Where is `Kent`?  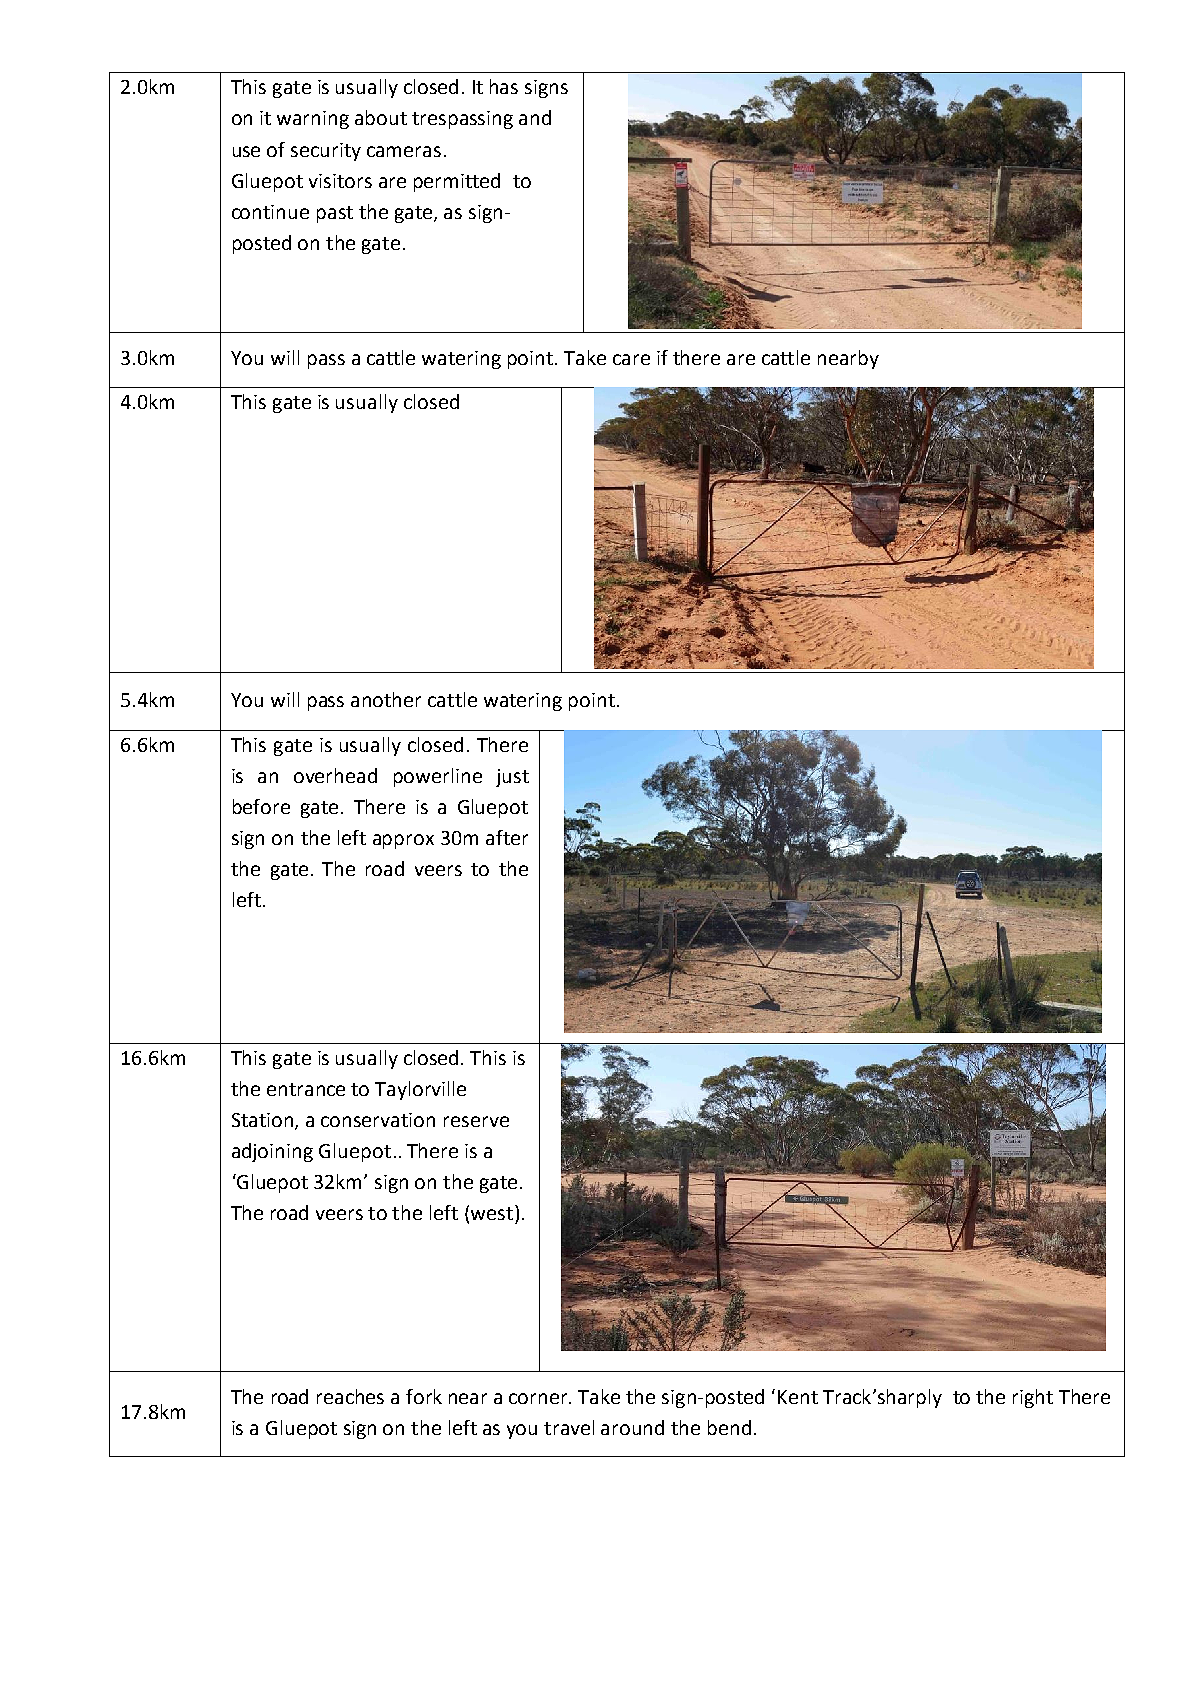 Kent is located at coordinates (798, 1397).
